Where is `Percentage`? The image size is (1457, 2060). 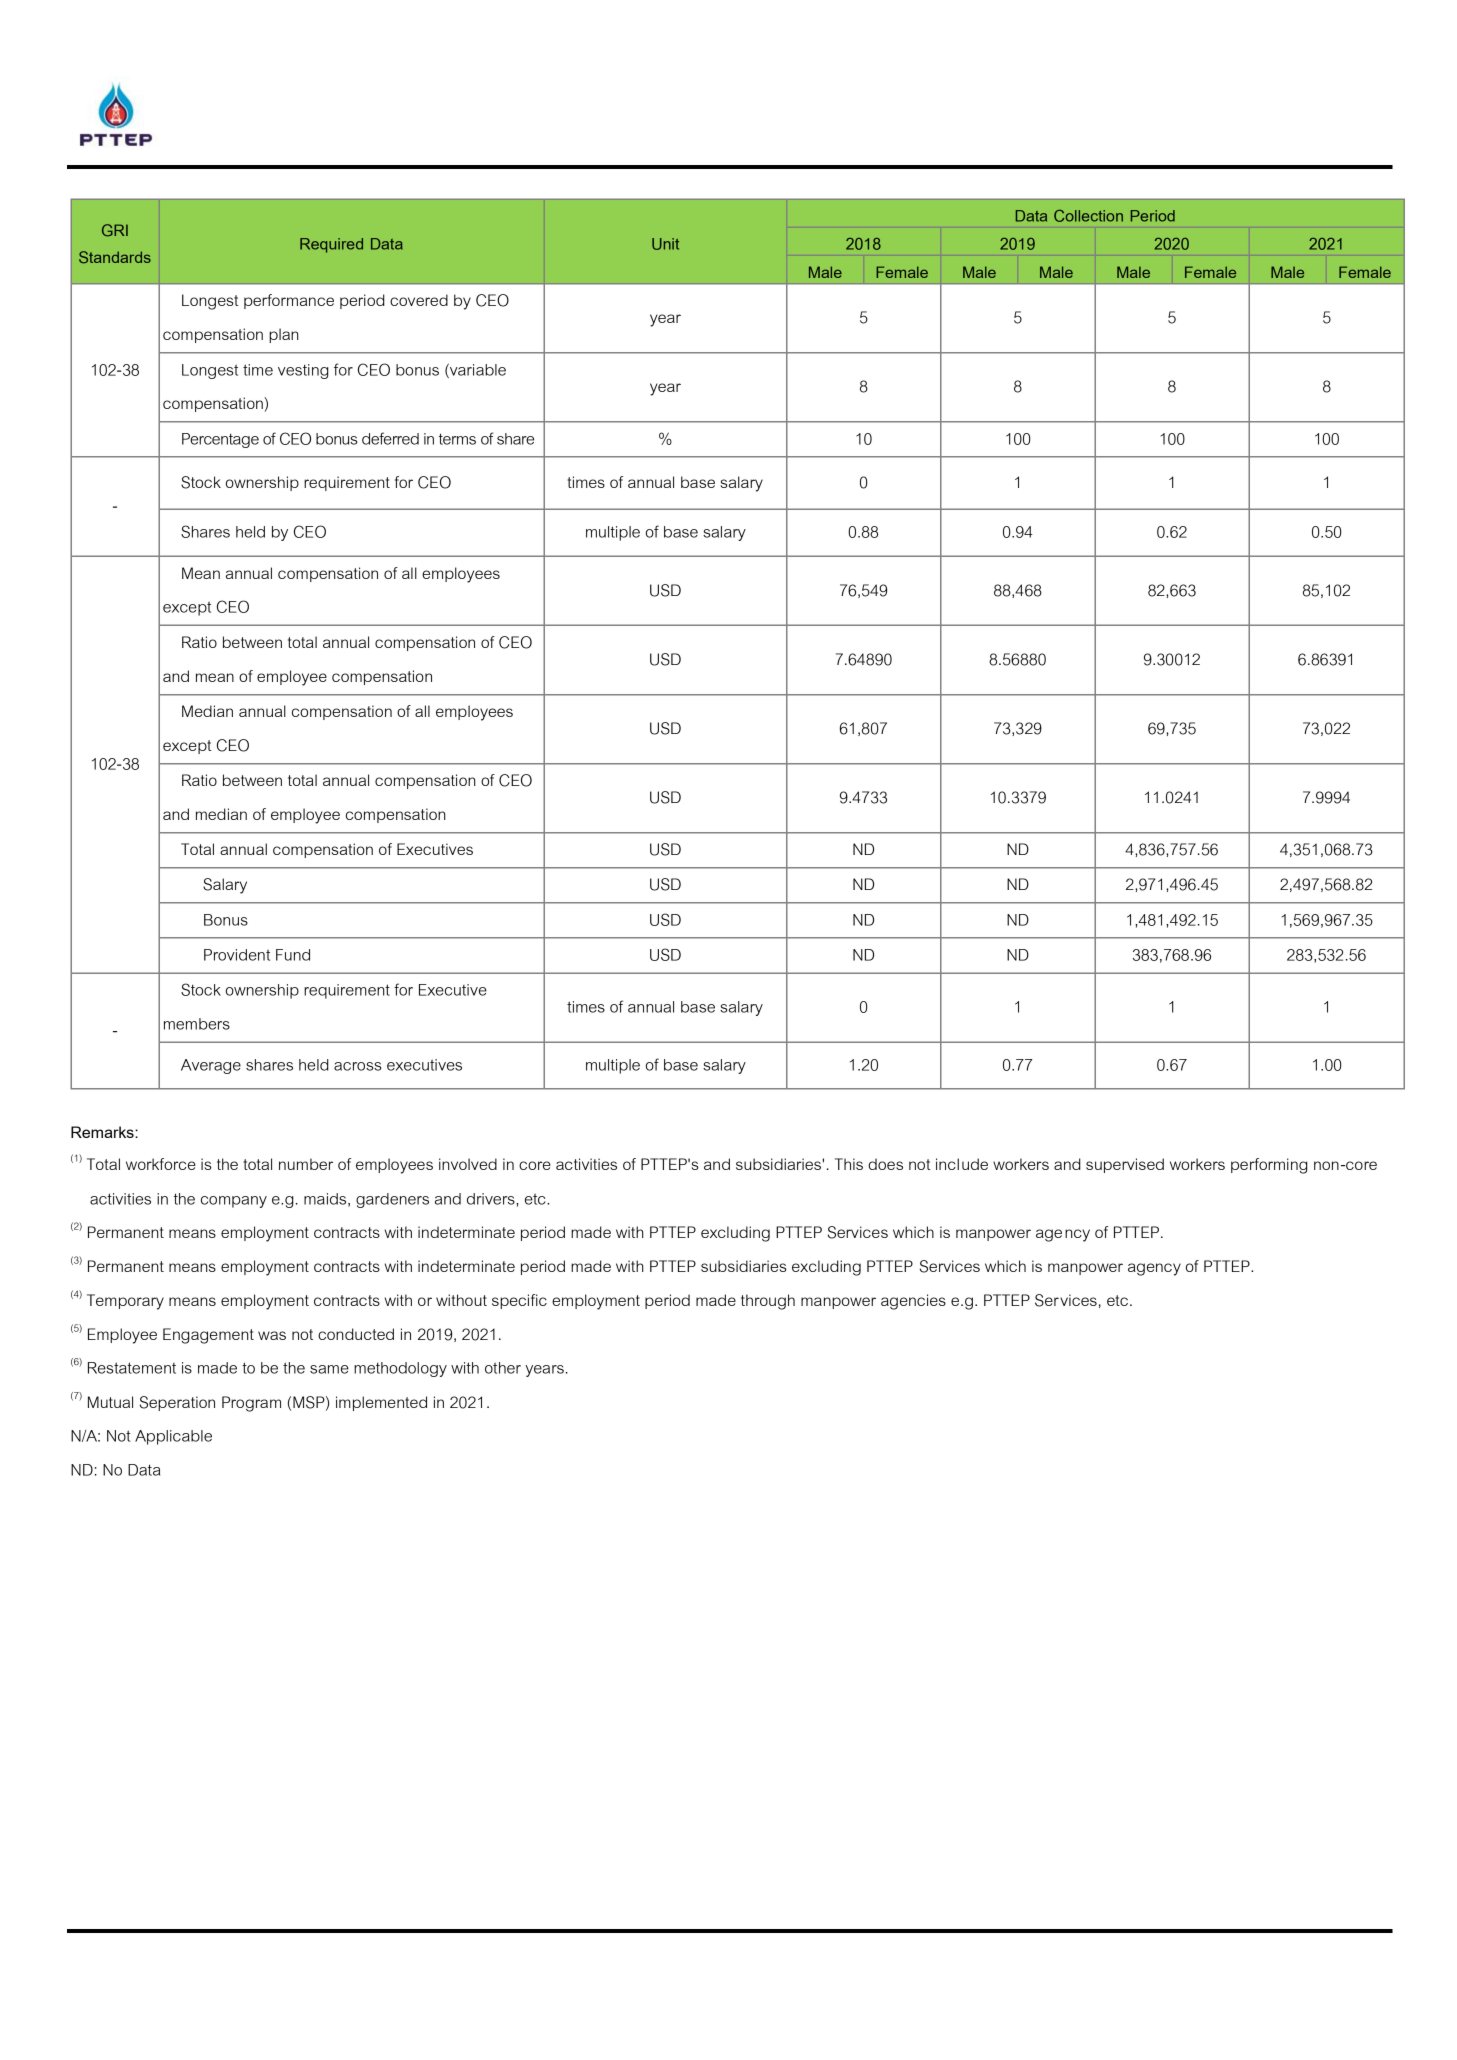 Percentage is located at coordinates (220, 440).
